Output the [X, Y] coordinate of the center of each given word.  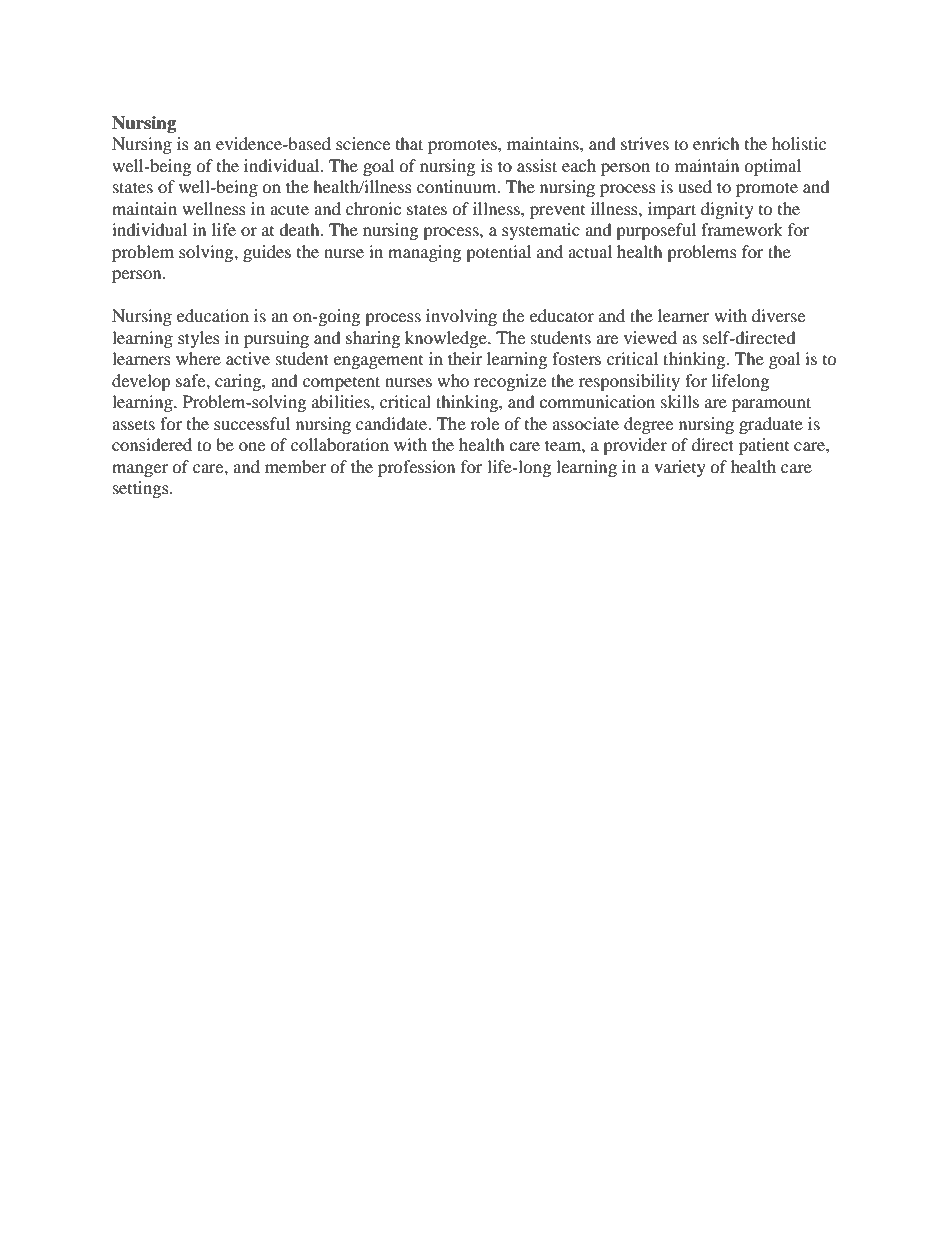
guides [267, 253]
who [453, 380]
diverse [778, 315]
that [409, 143]
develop [141, 382]
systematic [541, 231]
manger [140, 470]
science [363, 143]
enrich [716, 143]
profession [416, 468]
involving [461, 317]
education [213, 315]
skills [680, 401]
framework [742, 229]
